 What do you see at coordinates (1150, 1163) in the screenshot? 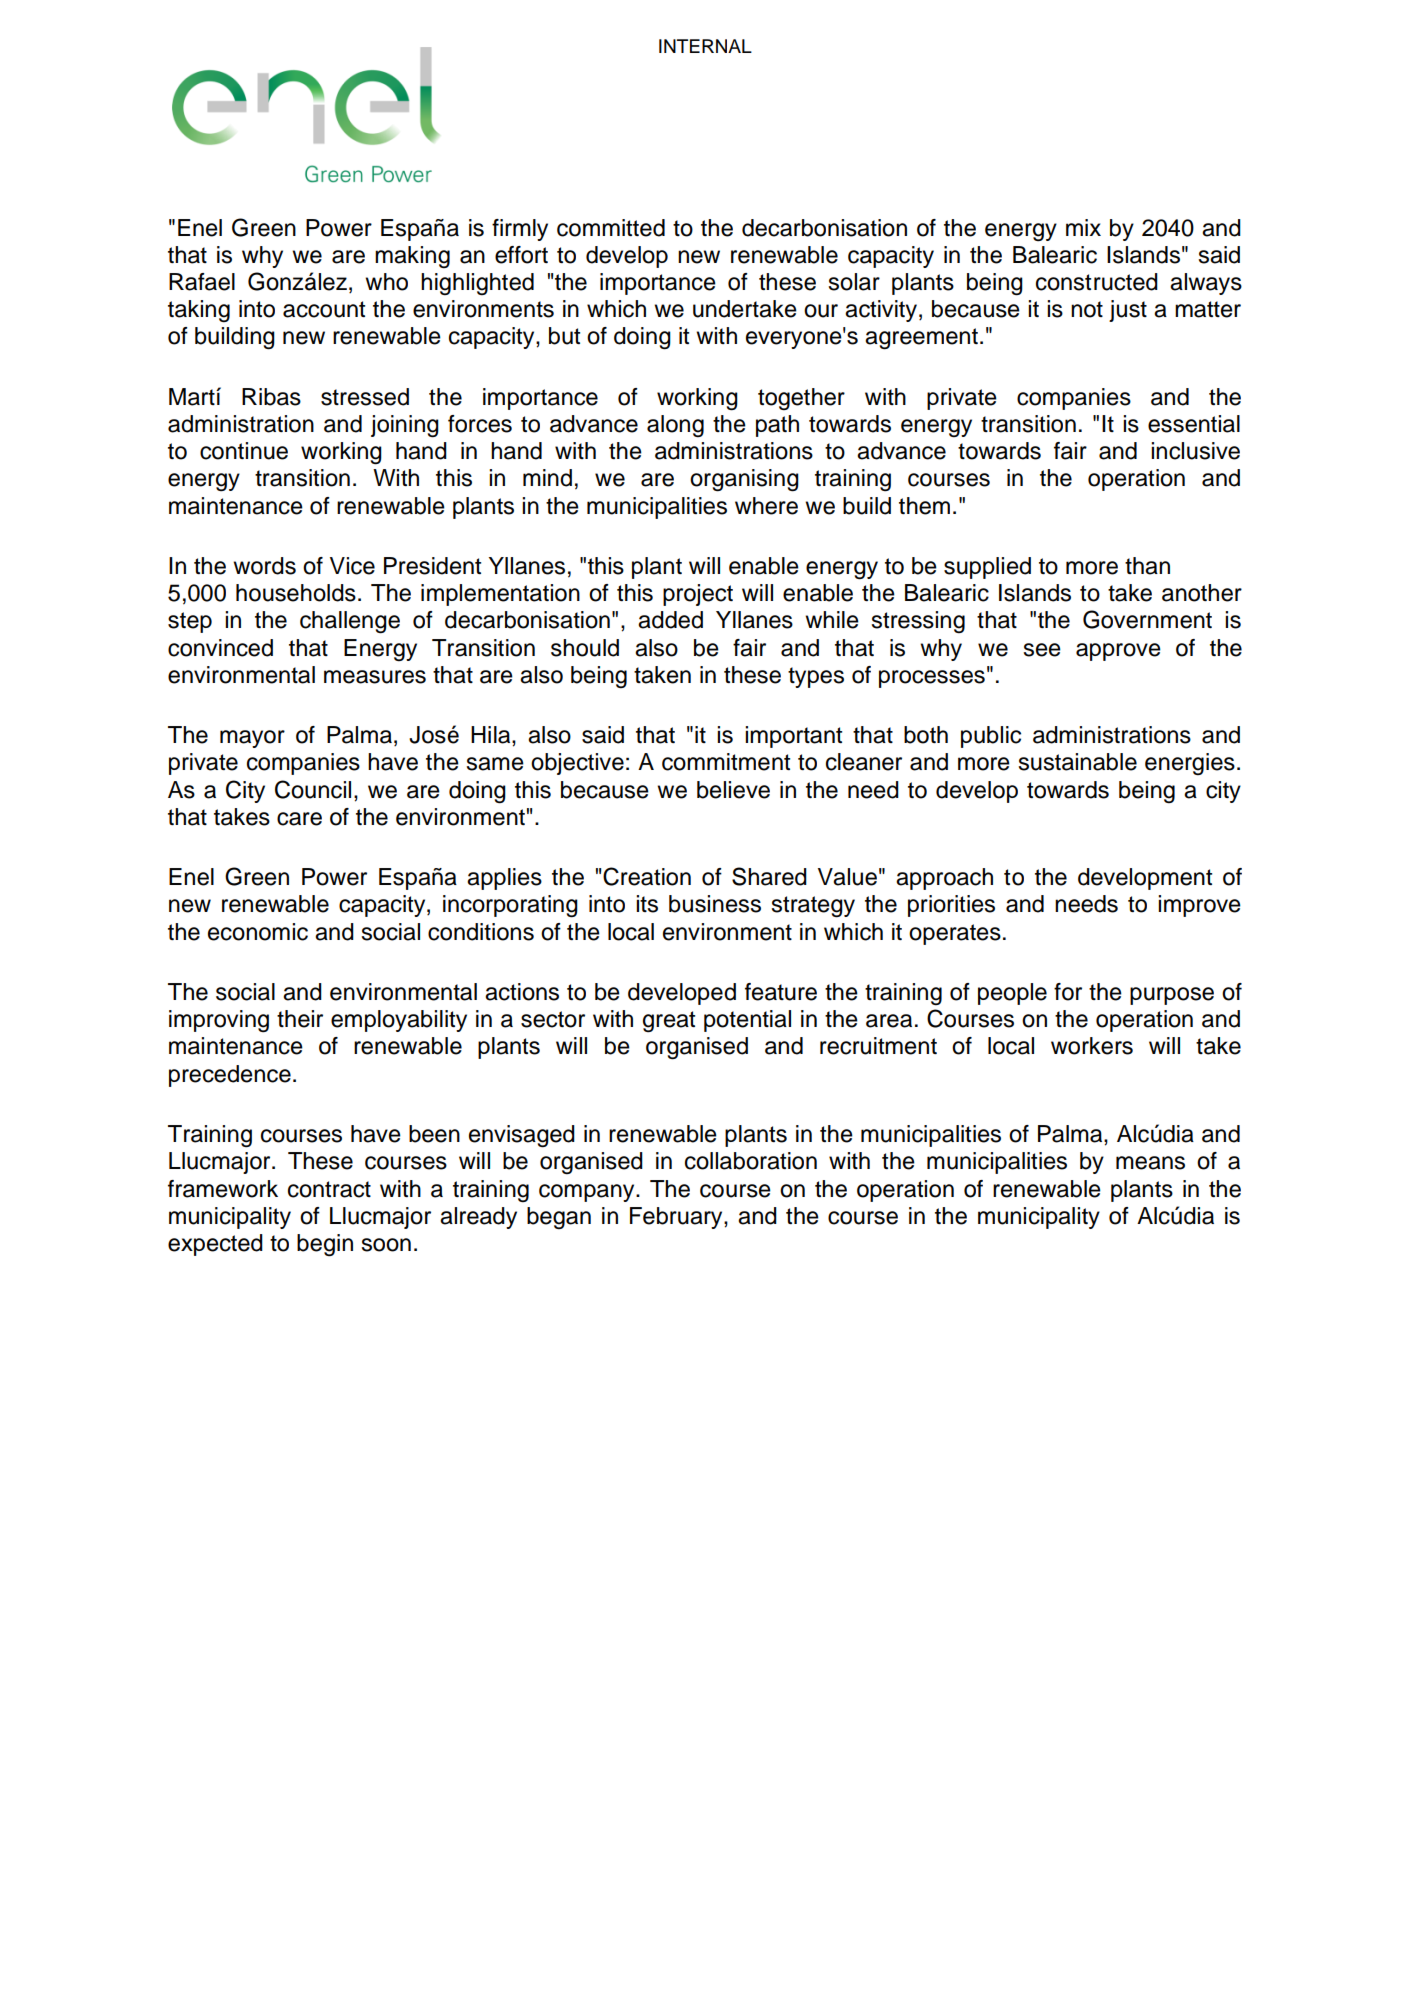
I see `means` at bounding box center [1150, 1163].
